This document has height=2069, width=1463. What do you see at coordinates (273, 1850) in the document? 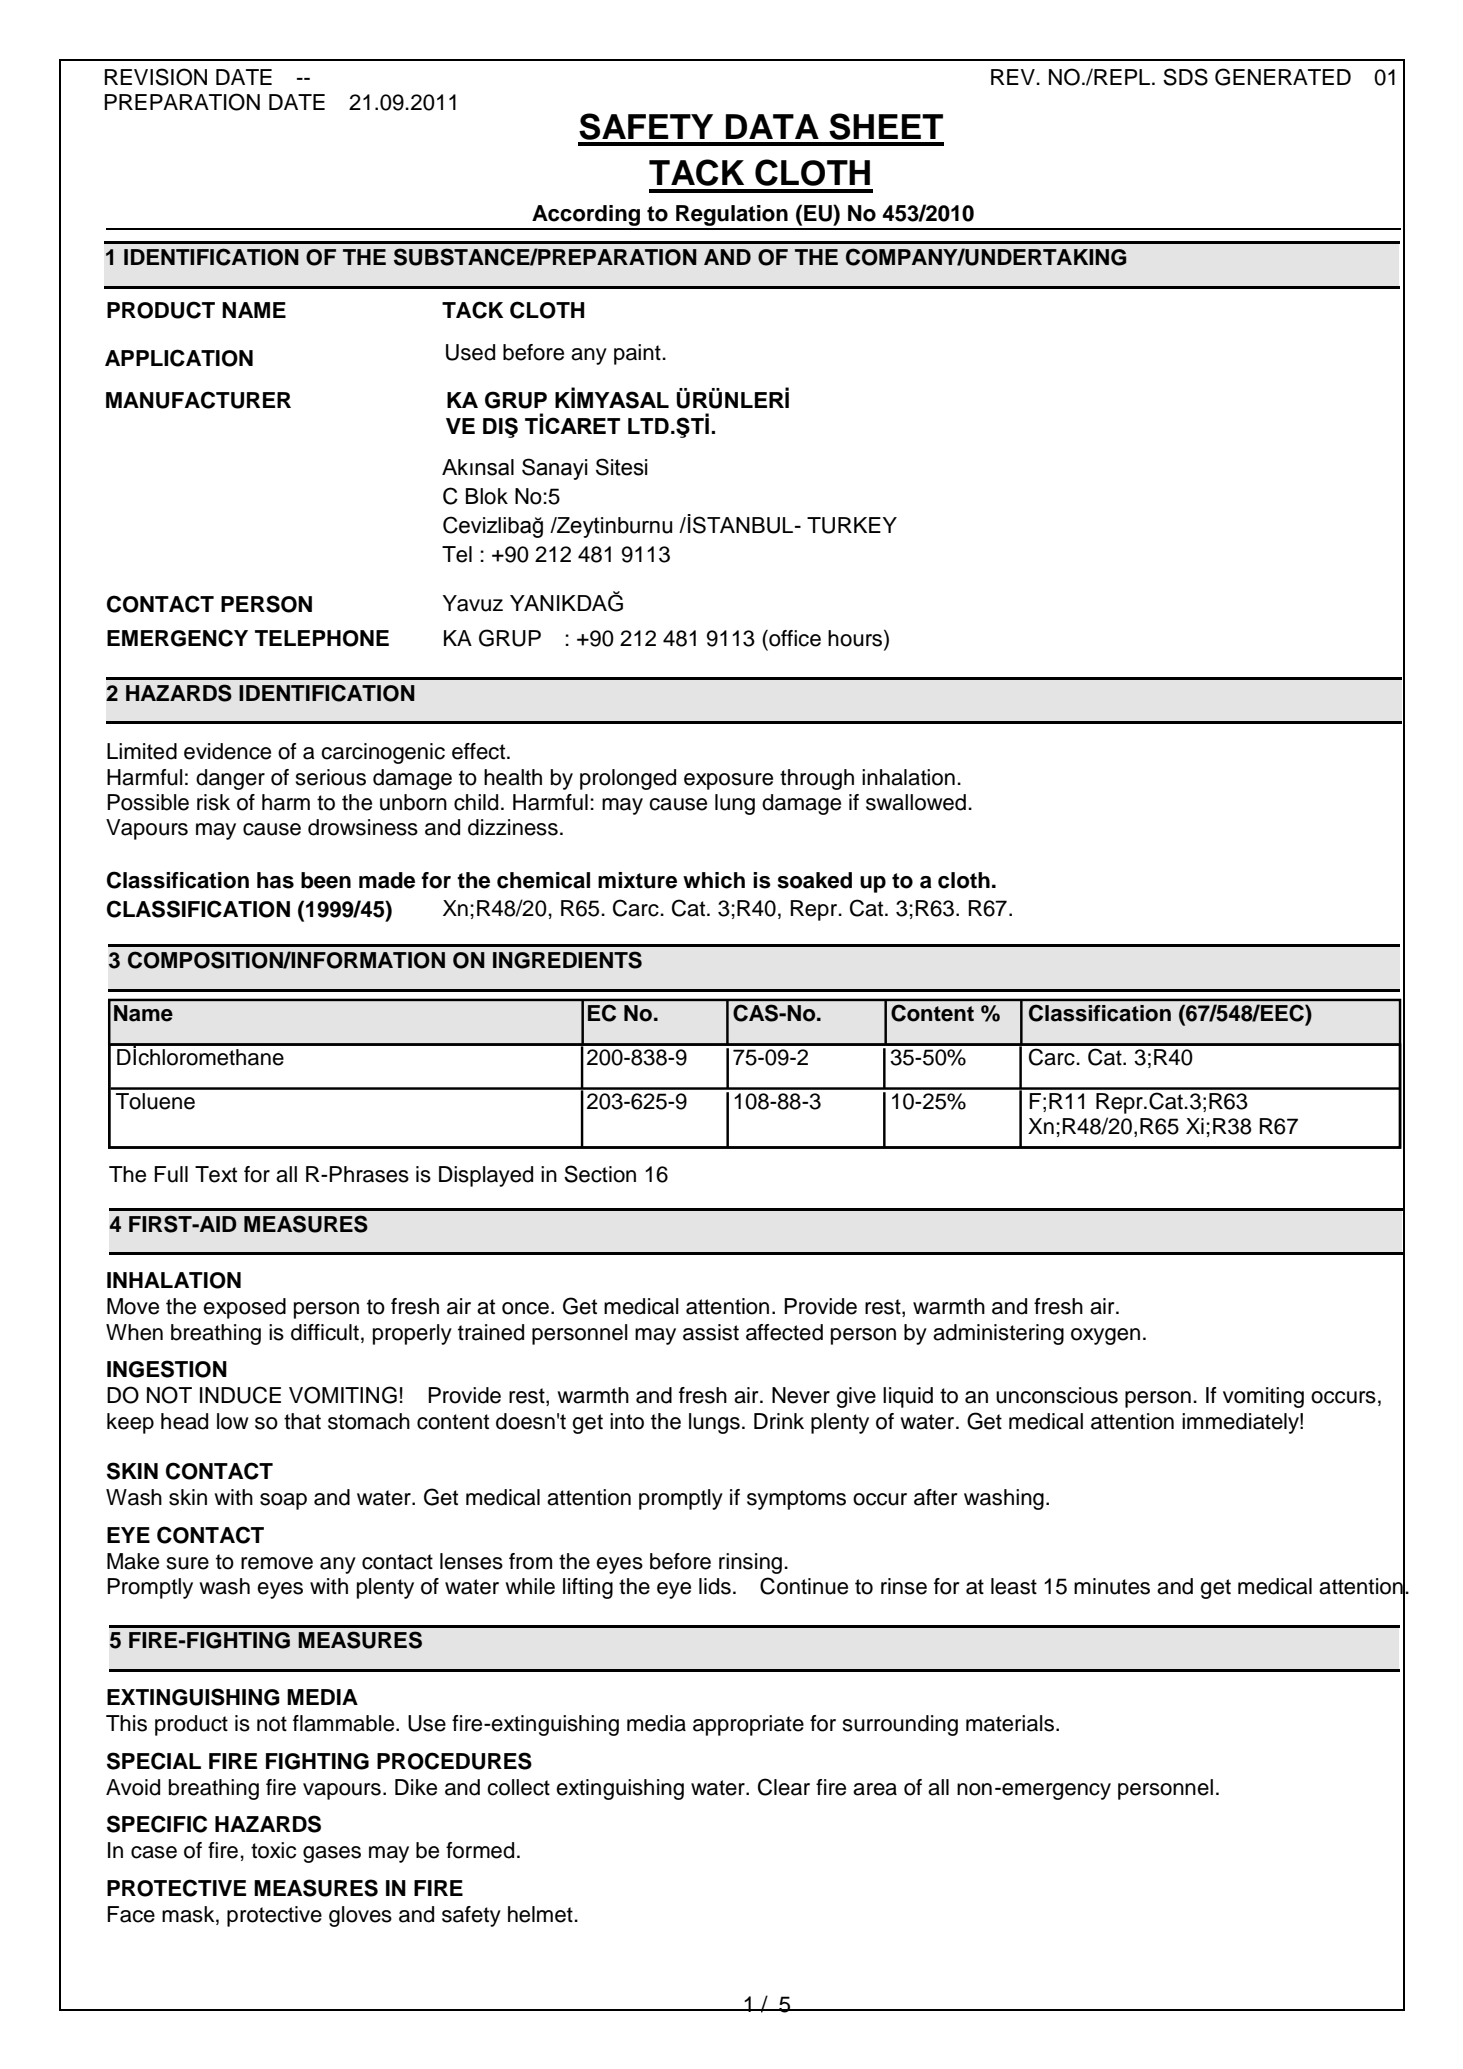
I see `toxic` at bounding box center [273, 1850].
